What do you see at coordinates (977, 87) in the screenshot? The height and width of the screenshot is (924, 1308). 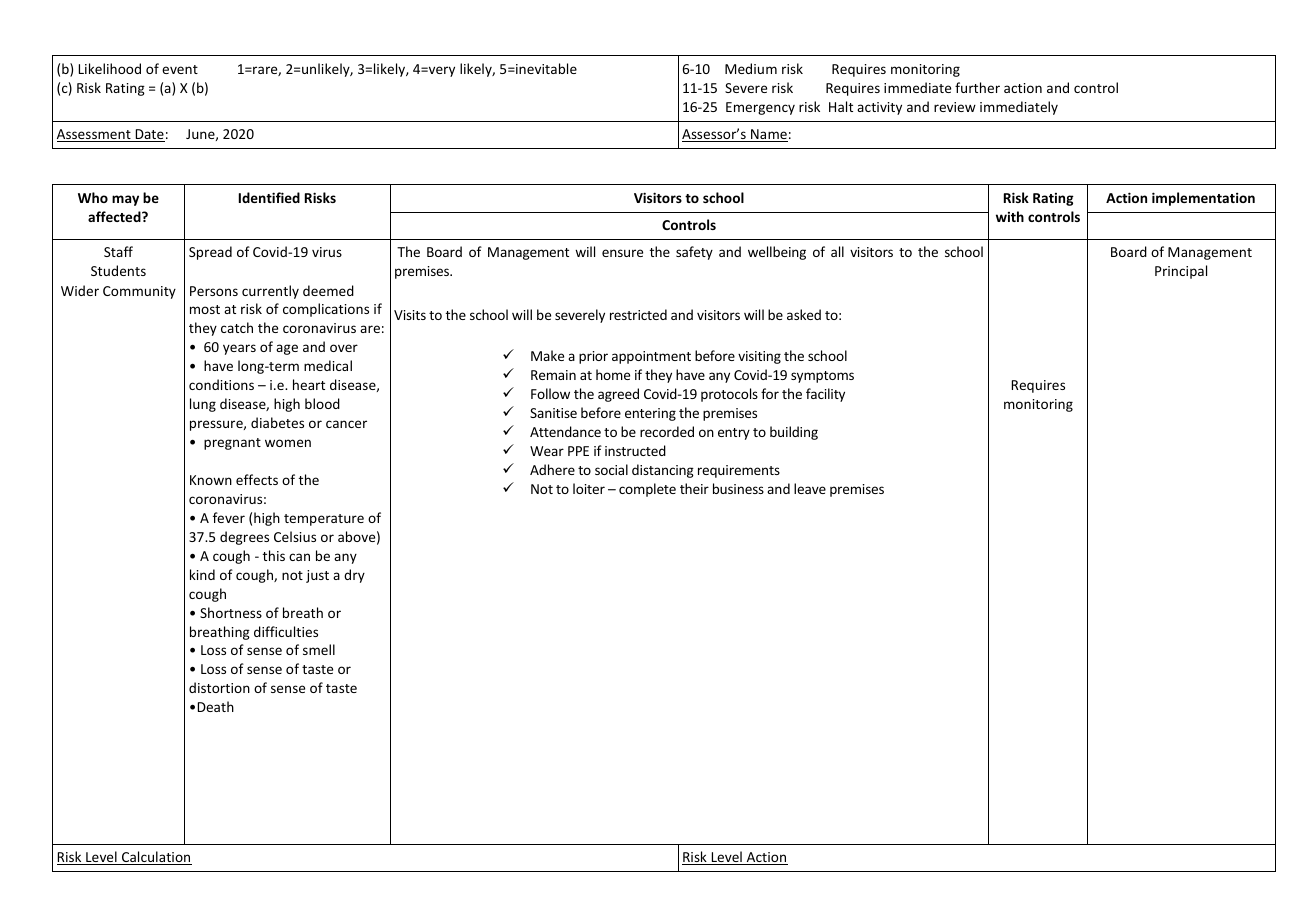 I see `further` at bounding box center [977, 87].
